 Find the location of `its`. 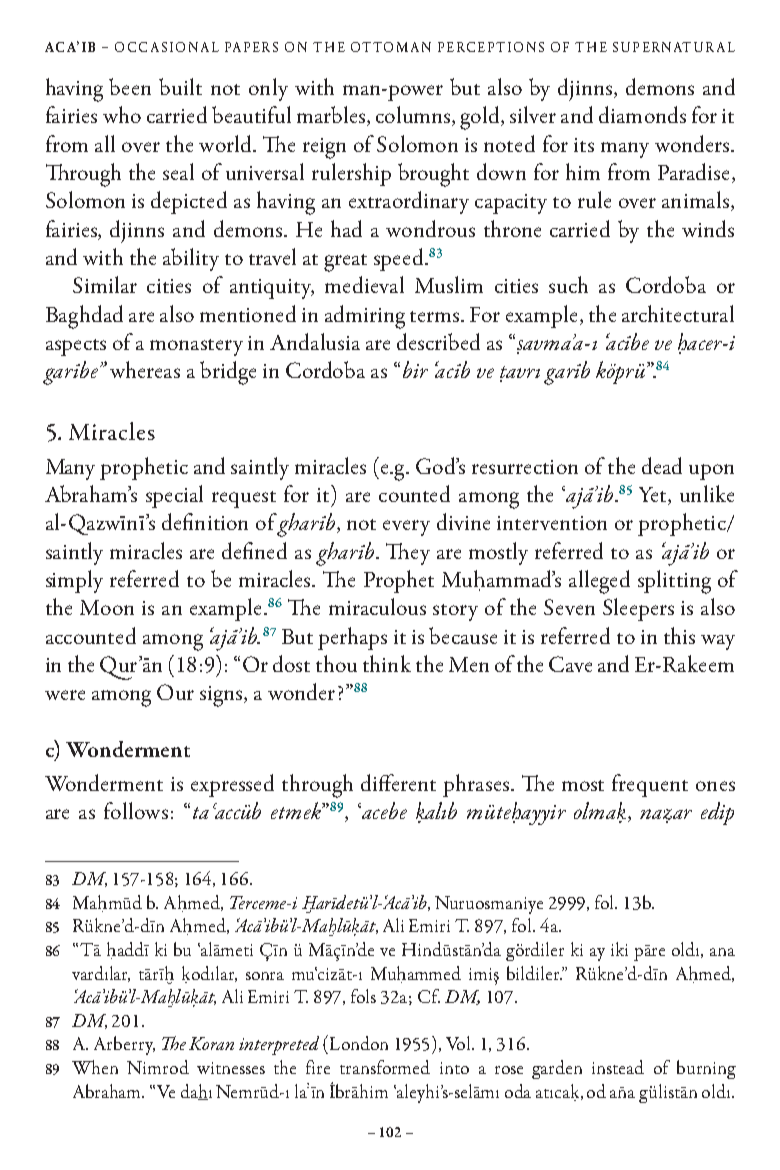

its is located at coordinates (584, 145).
